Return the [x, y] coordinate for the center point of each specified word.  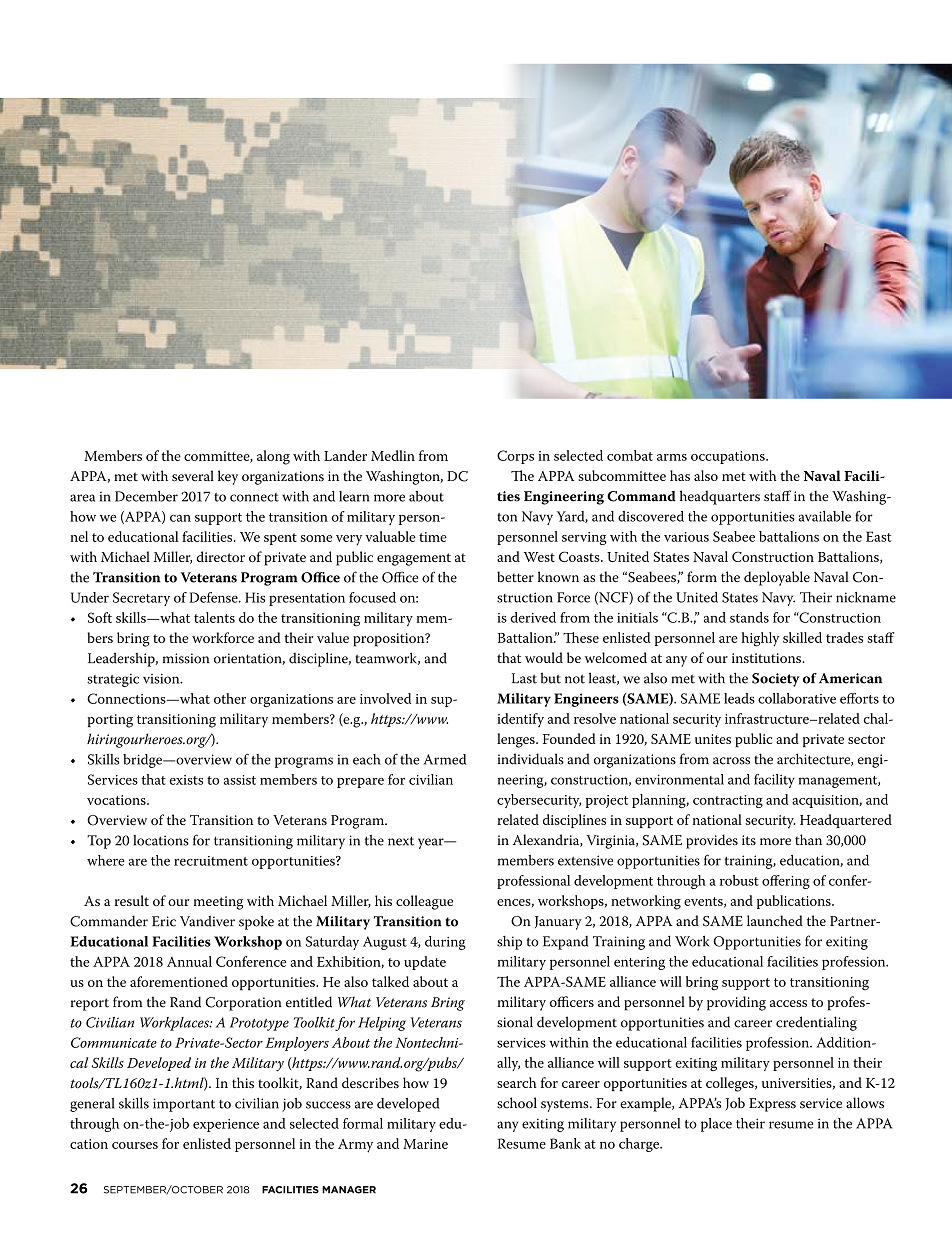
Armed [445, 759]
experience [226, 1125]
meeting [218, 903]
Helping [382, 1024]
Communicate [114, 1042]
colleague [424, 902]
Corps [515, 457]
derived [533, 617]
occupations [729, 457]
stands [749, 617]
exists [186, 780]
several [193, 476]
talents [214, 617]
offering [786, 882]
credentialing [816, 1023]
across [731, 761]
